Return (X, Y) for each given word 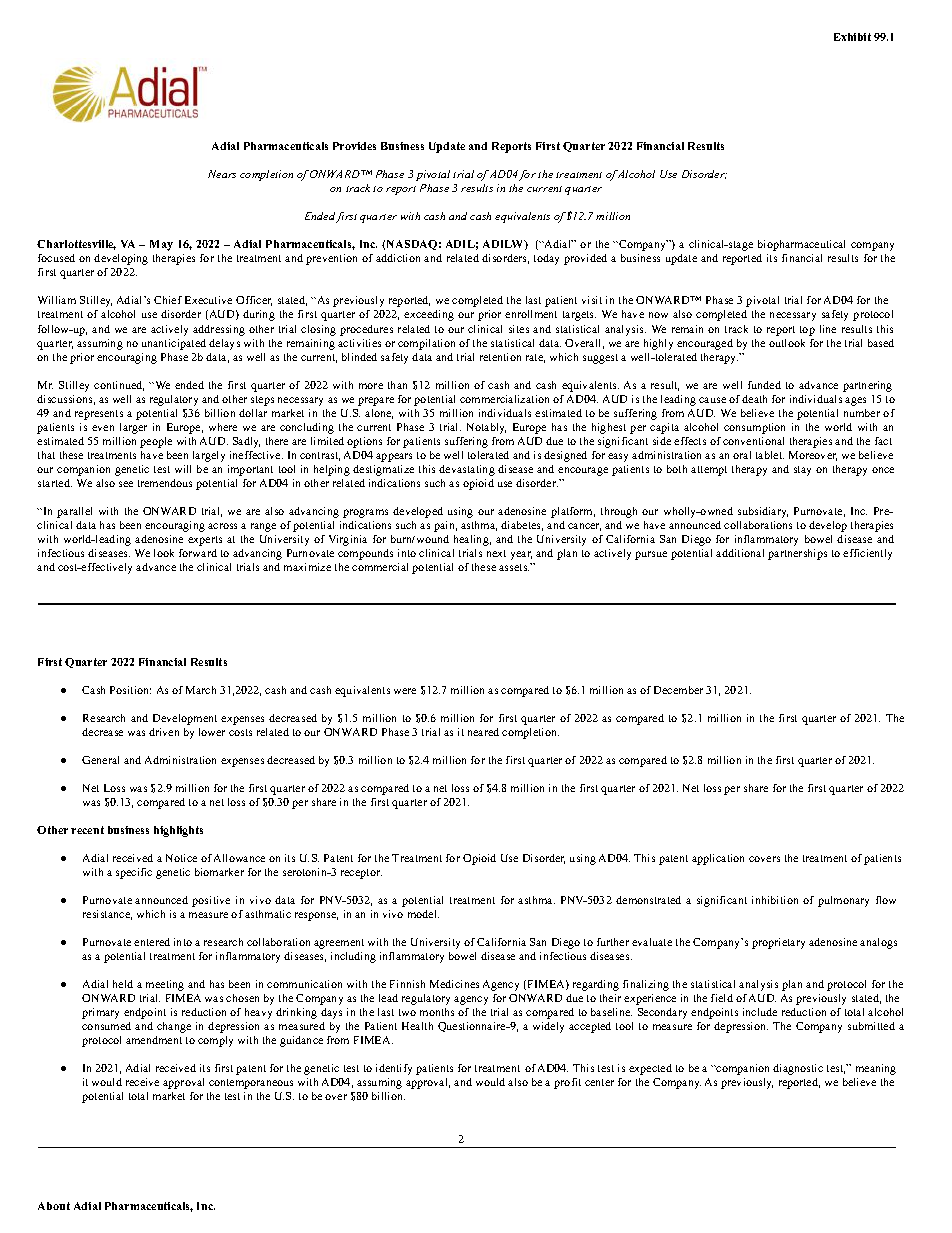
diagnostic (798, 1069)
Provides (354, 146)
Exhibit (852, 37)
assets (514, 567)
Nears (222, 174)
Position (130, 690)
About (54, 1206)
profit (567, 1083)
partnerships (797, 554)
